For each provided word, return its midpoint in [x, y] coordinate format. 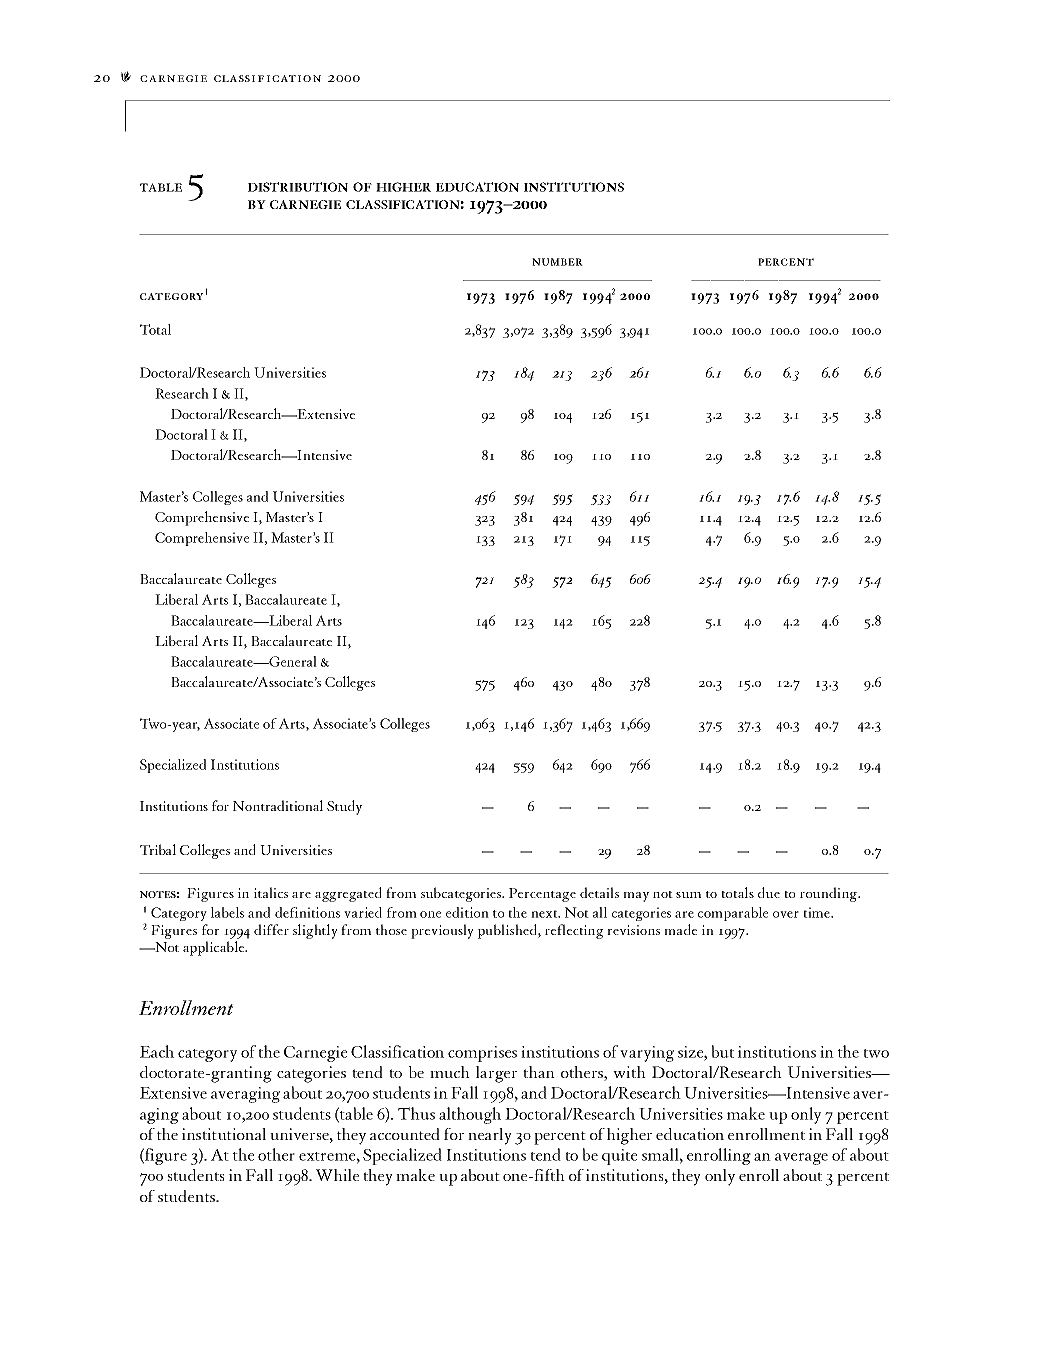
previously [442, 931]
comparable [733, 914]
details [599, 892]
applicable [215, 948]
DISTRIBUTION [298, 187]
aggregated [348, 894]
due [769, 892]
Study [344, 807]
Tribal [158, 849]
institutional [224, 1134]
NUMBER [557, 262]
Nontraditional [278, 805]
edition [467, 912]
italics [271, 892]
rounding [830, 894]
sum [688, 895]
